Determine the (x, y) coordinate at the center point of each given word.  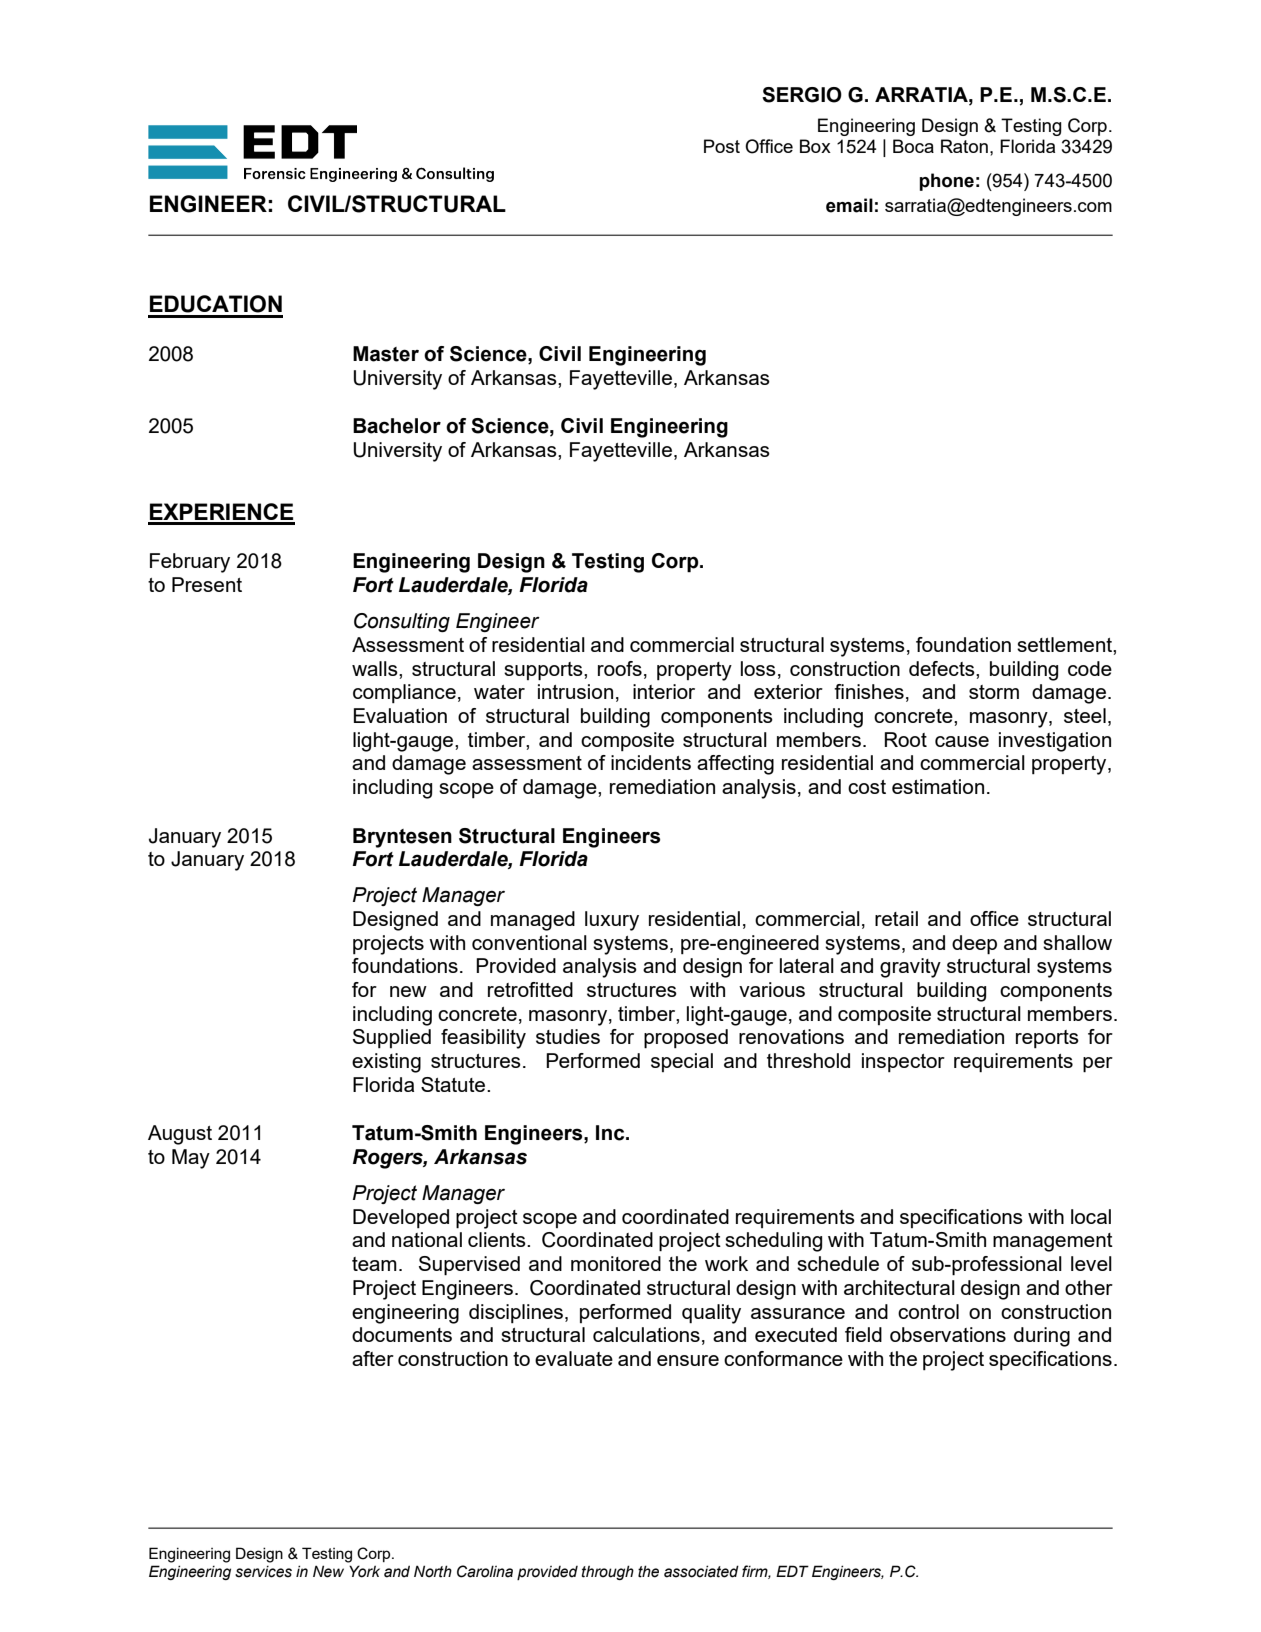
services (263, 1572)
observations (948, 1334)
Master (386, 354)
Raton (964, 146)
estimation (938, 786)
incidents (651, 762)
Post (722, 146)
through (608, 1572)
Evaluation (400, 715)
